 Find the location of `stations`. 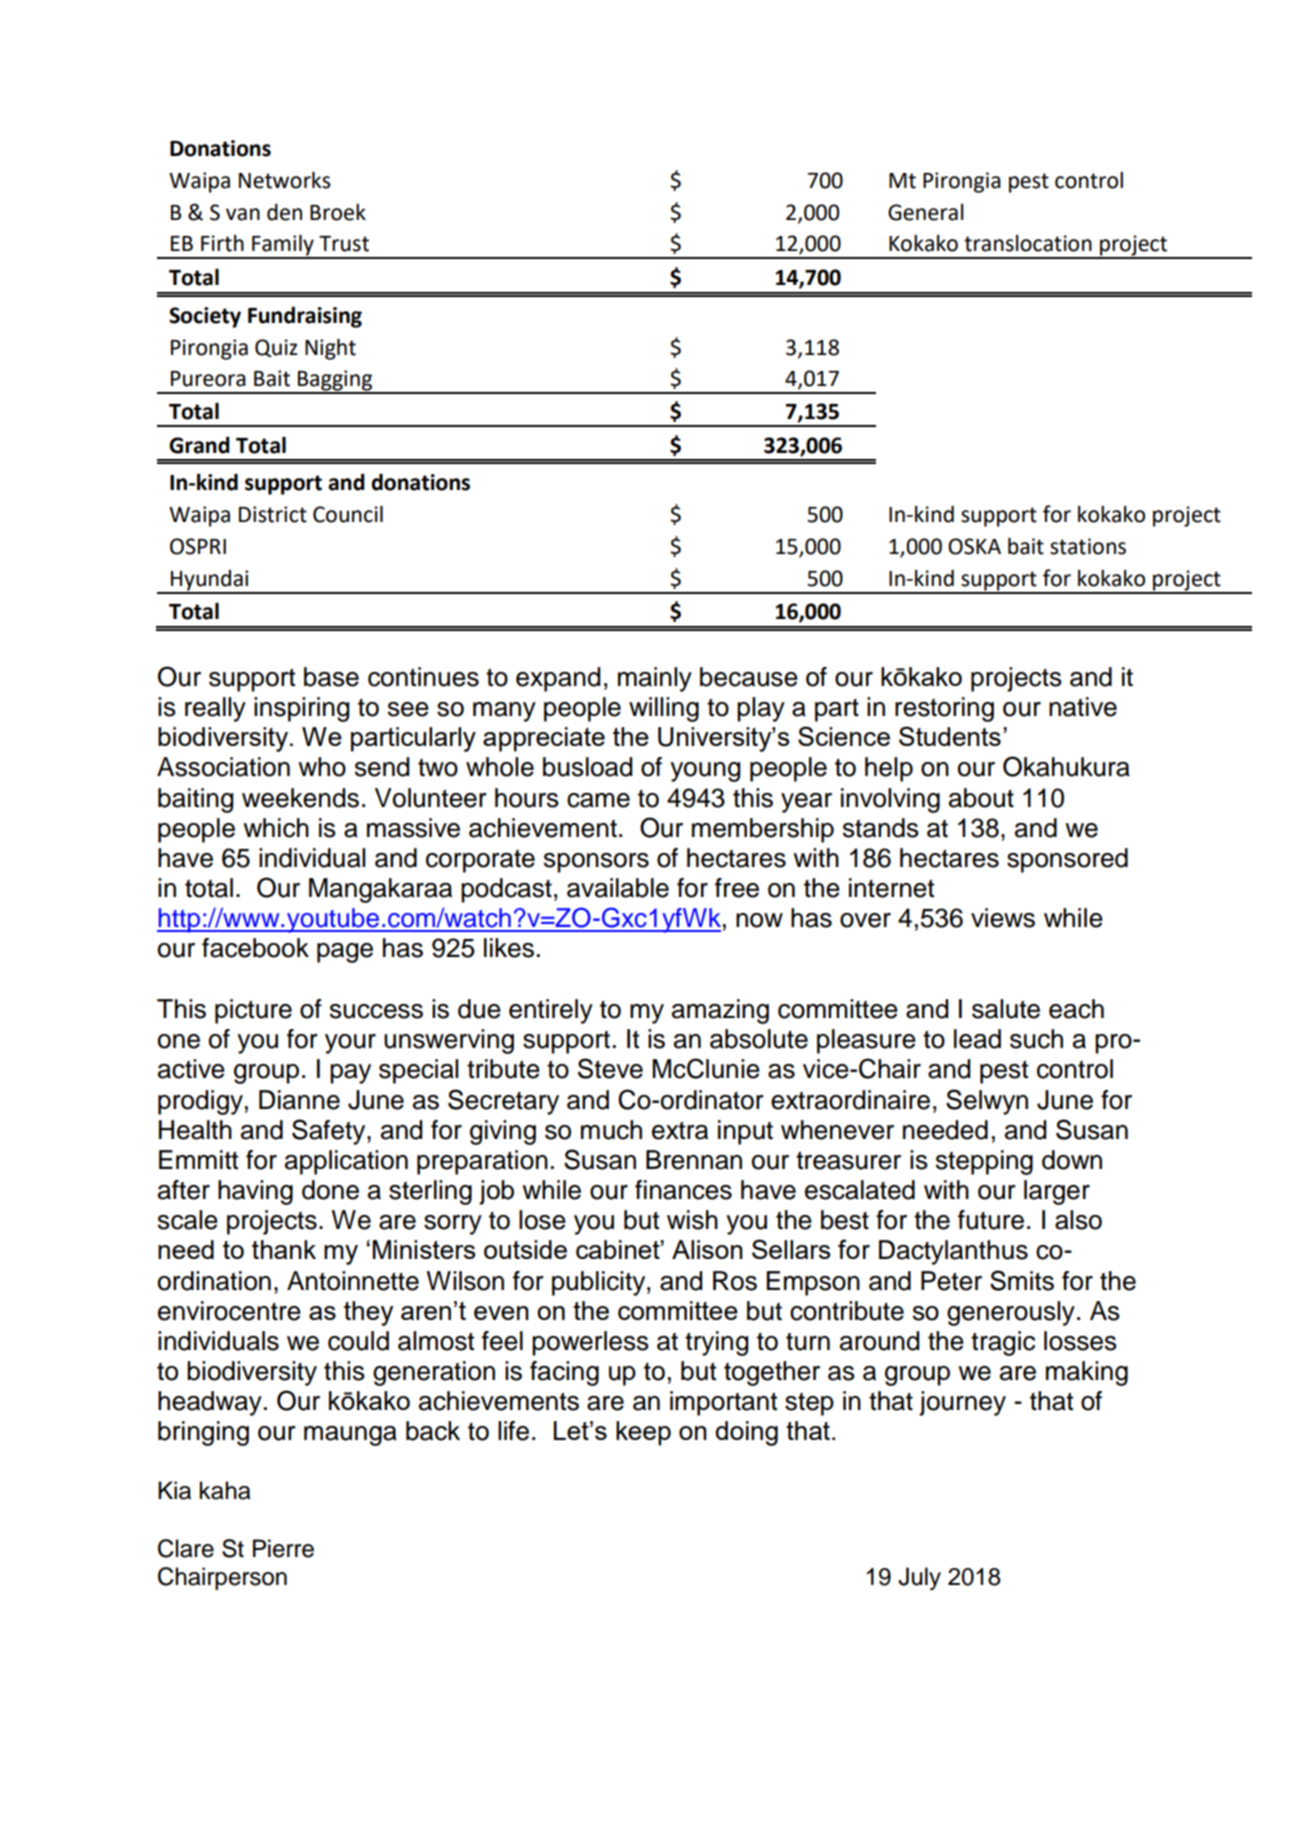

stations is located at coordinates (1088, 546).
